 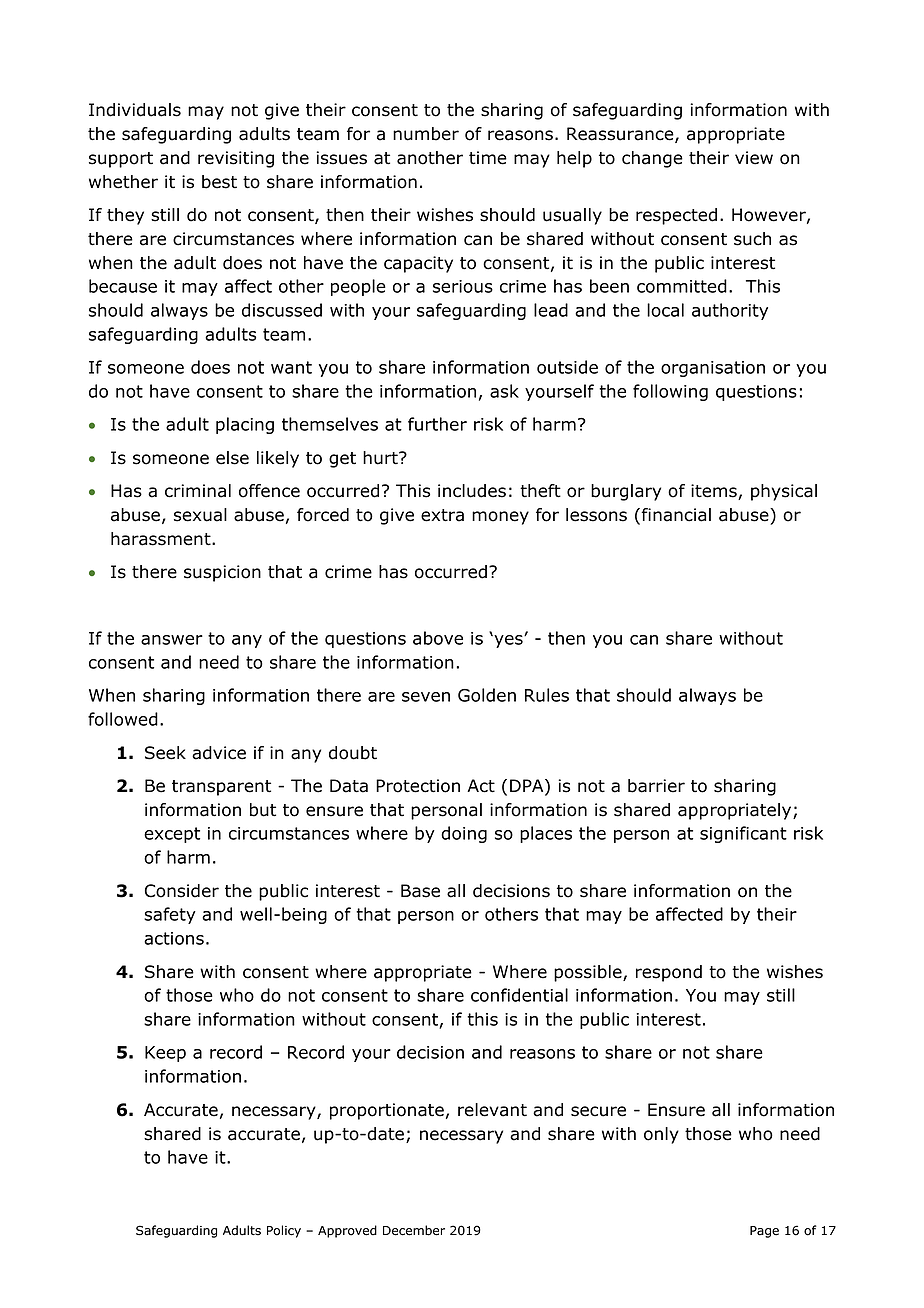 What do you see at coordinates (172, 640) in the screenshot?
I see `answer` at bounding box center [172, 640].
